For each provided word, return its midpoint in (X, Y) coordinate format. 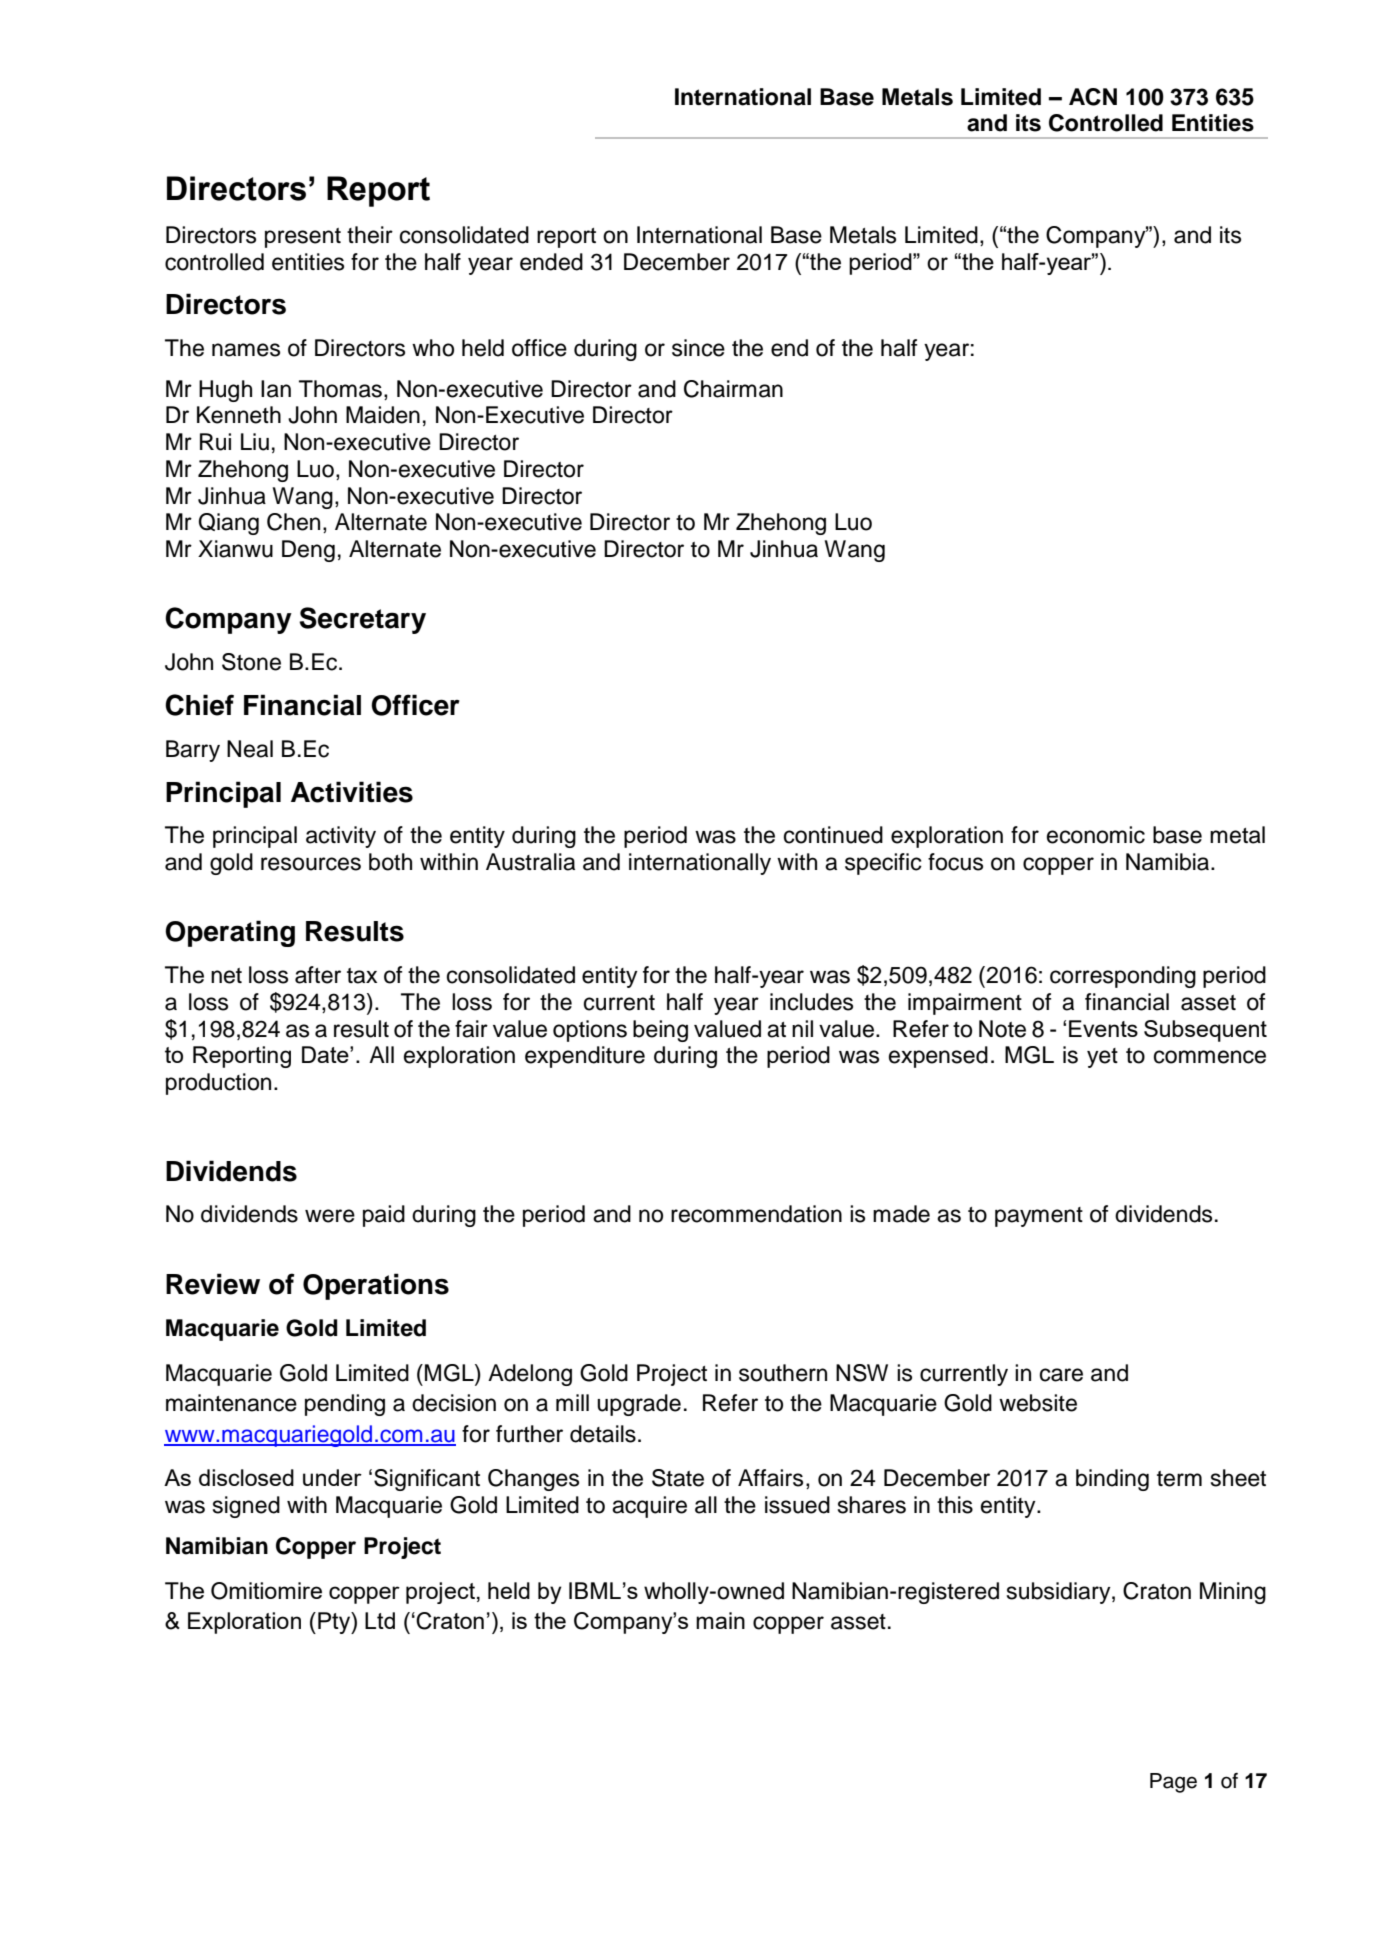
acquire (649, 1507)
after (318, 975)
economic (1096, 835)
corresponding (1123, 977)
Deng (308, 551)
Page (1173, 1783)
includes (811, 1002)
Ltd (380, 1620)
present (303, 238)
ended (551, 262)
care (1061, 1375)
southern (783, 1373)
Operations (376, 1286)
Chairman (733, 389)
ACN (1093, 97)
